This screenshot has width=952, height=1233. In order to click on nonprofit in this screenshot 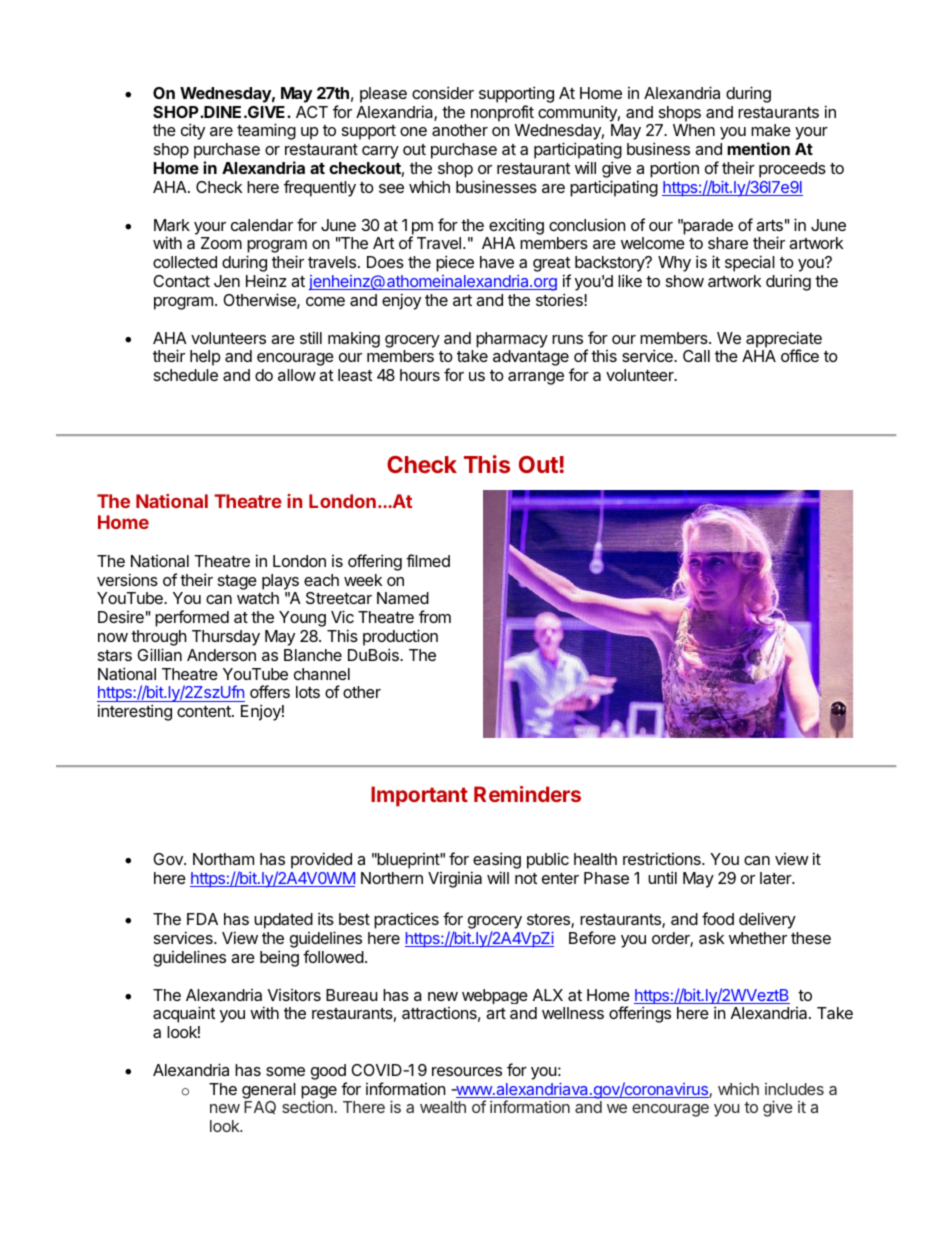, I will do `click(502, 113)`.
